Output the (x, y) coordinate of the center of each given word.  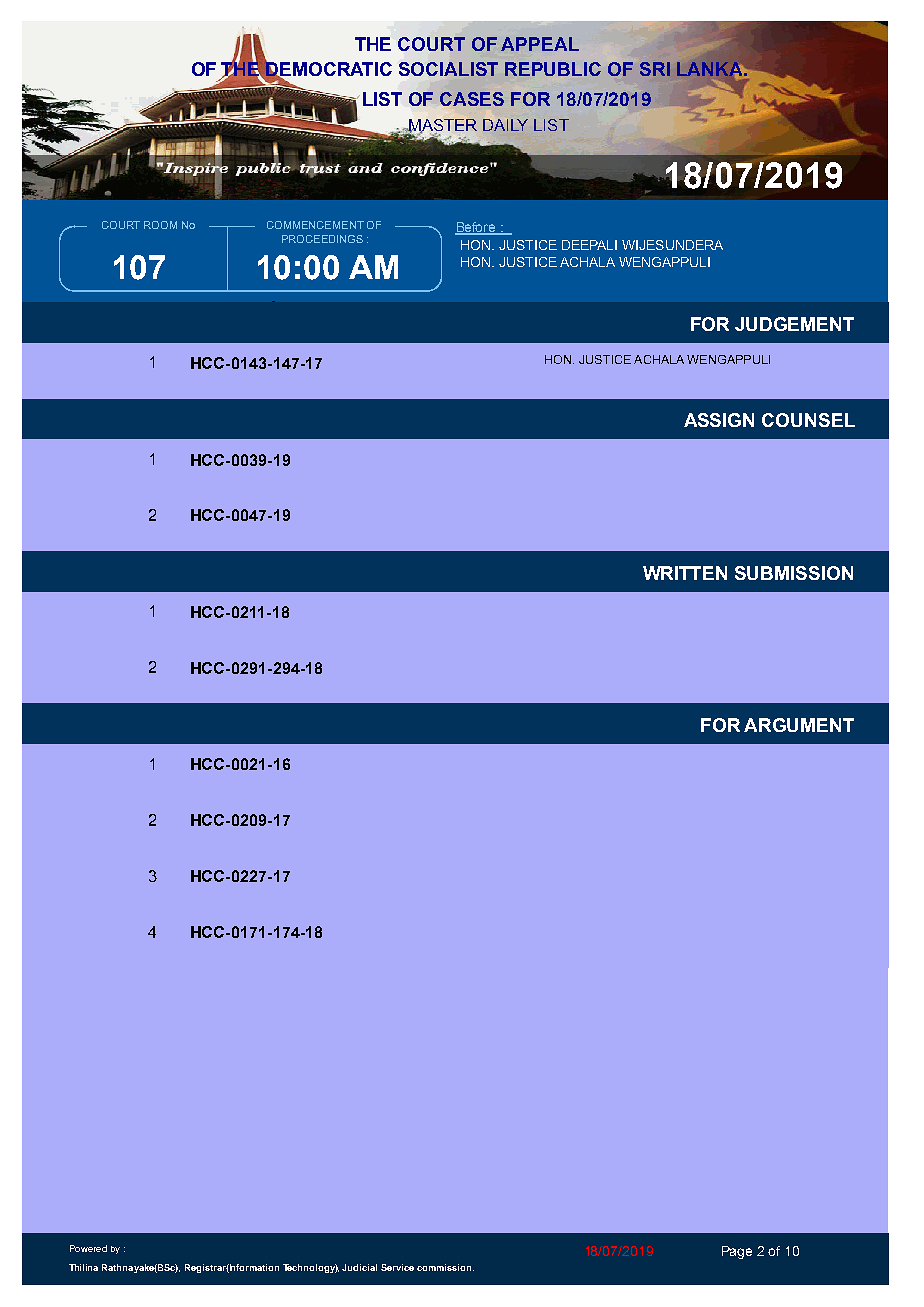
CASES (472, 99)
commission (445, 1267)
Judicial (359, 1267)
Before (476, 228)
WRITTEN (685, 573)
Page (737, 1252)
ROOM (160, 225)
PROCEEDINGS (322, 239)
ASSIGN (719, 420)
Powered (88, 1248)
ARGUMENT (799, 725)
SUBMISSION (794, 573)
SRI (655, 69)
